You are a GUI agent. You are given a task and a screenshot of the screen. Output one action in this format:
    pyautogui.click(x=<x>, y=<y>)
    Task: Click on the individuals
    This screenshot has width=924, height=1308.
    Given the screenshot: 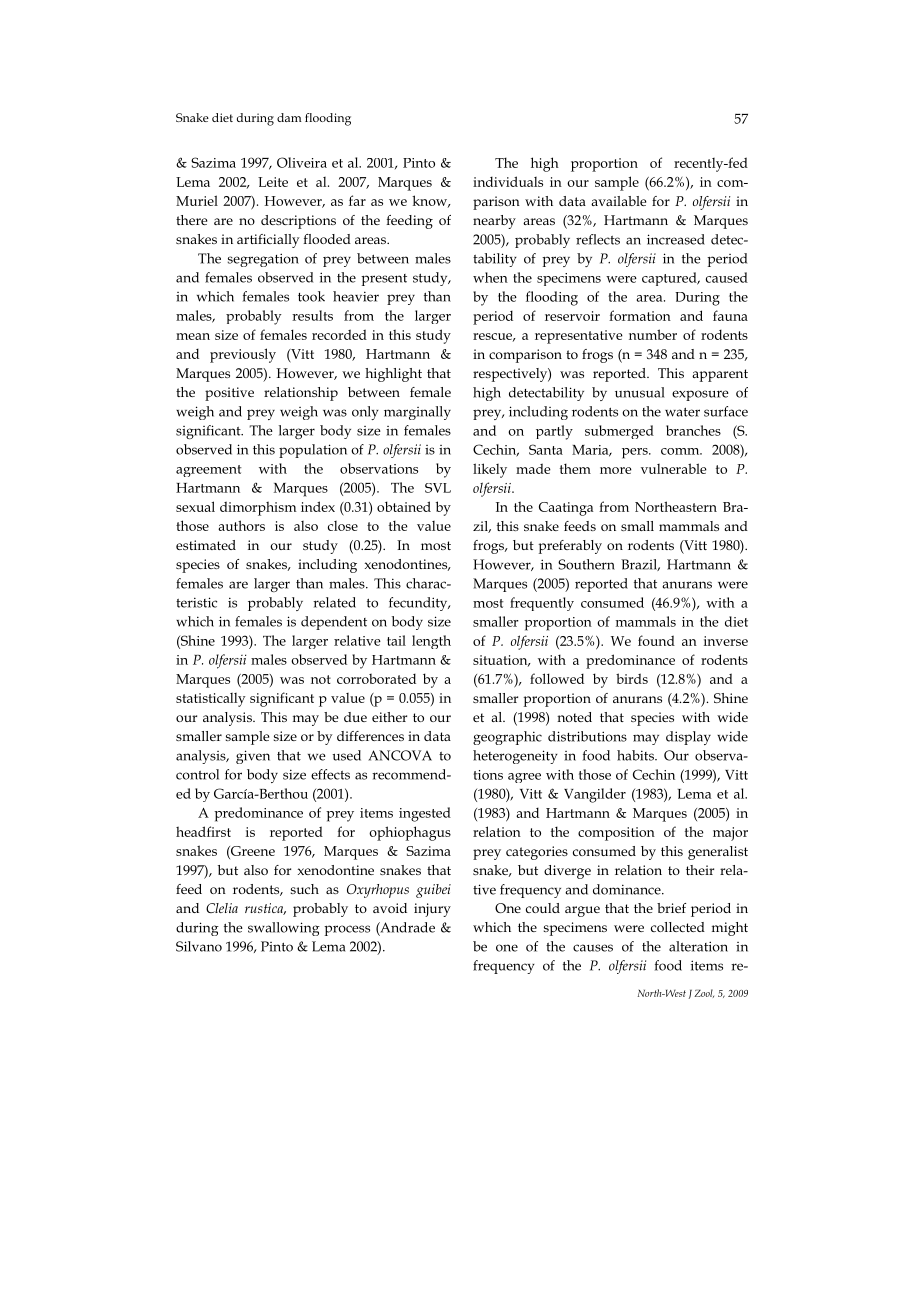 What is the action you would take?
    pyautogui.click(x=508, y=181)
